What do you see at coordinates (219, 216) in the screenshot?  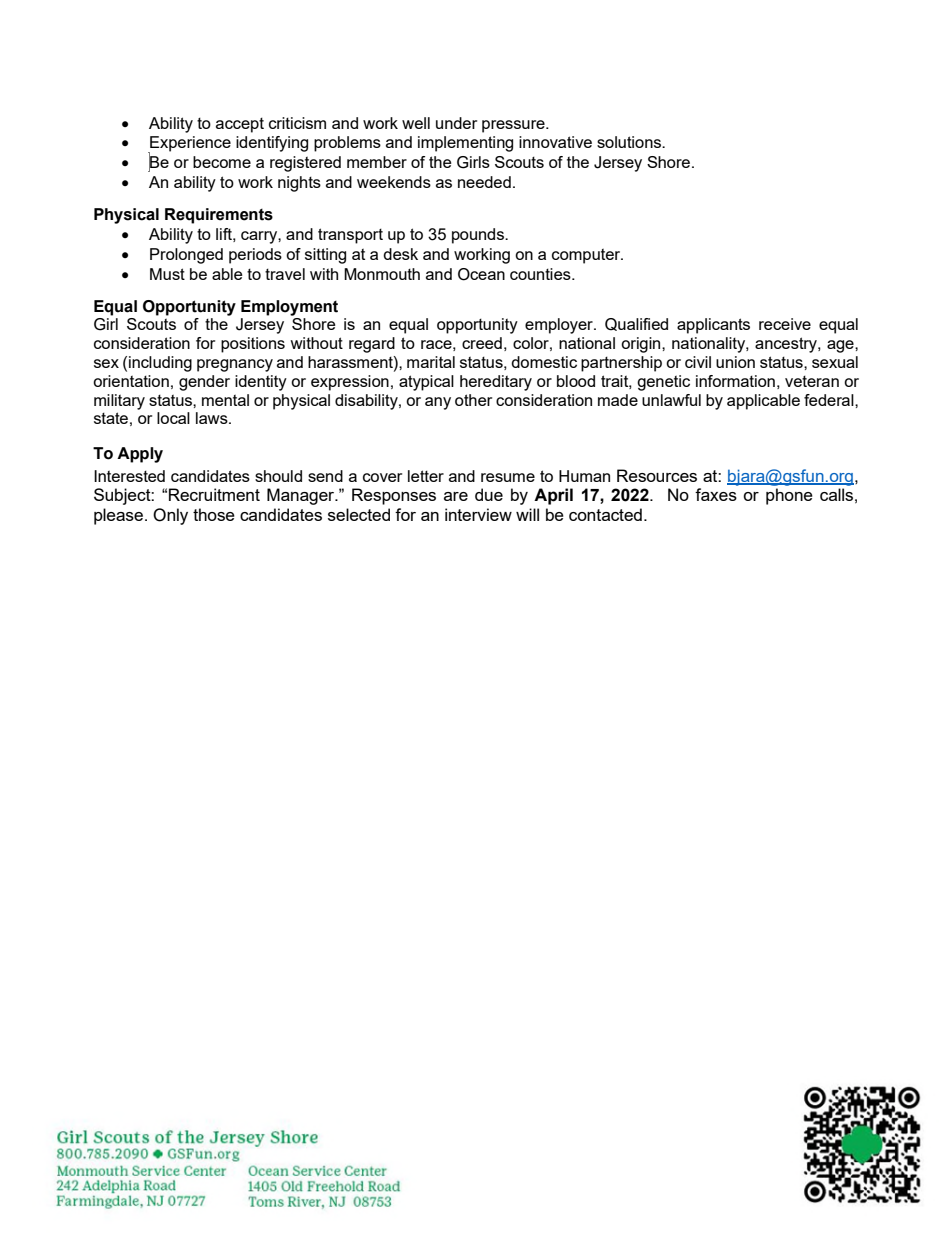 I see `Requirements` at bounding box center [219, 216].
